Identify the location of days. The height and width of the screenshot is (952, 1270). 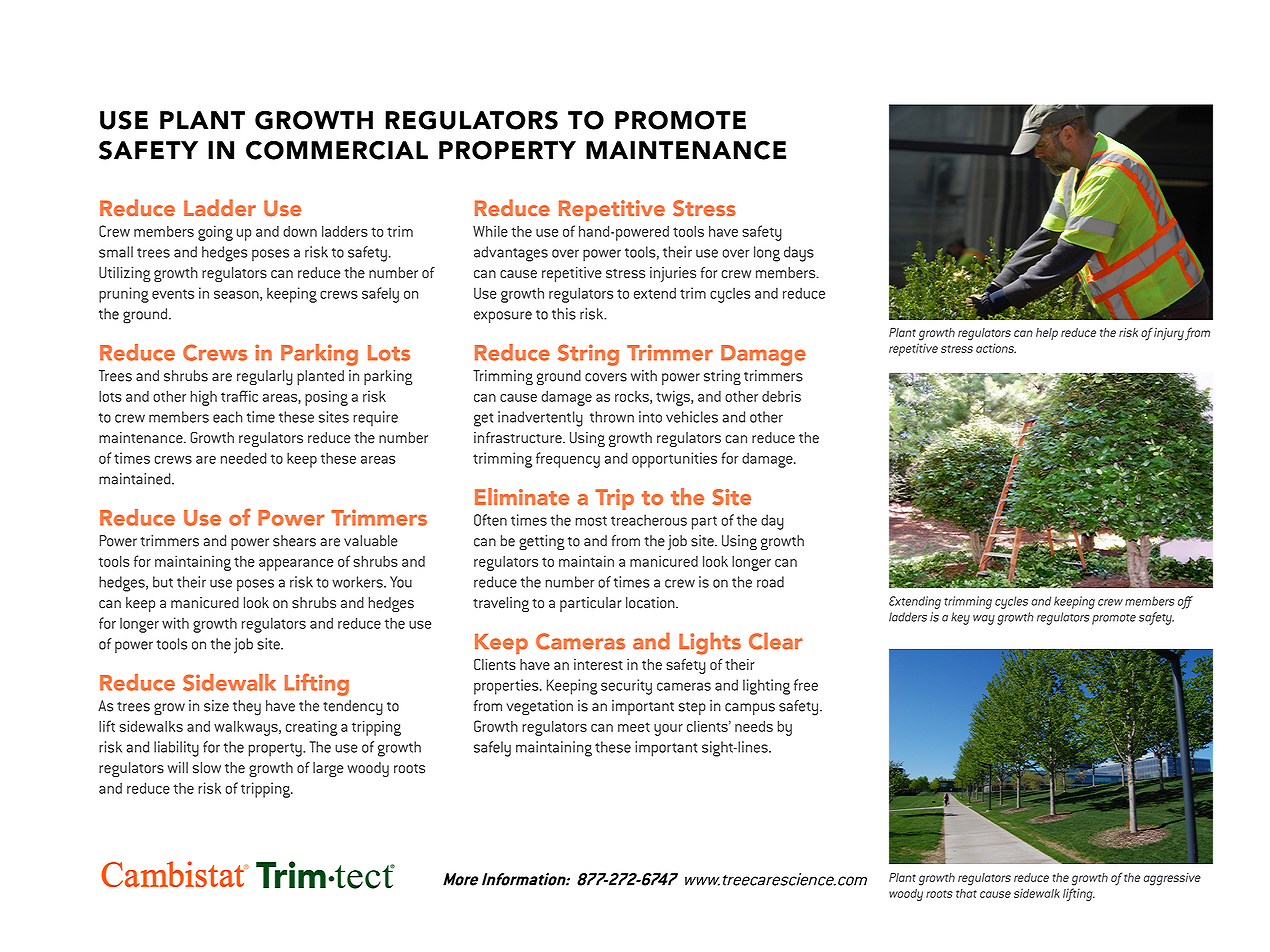
(799, 254).
